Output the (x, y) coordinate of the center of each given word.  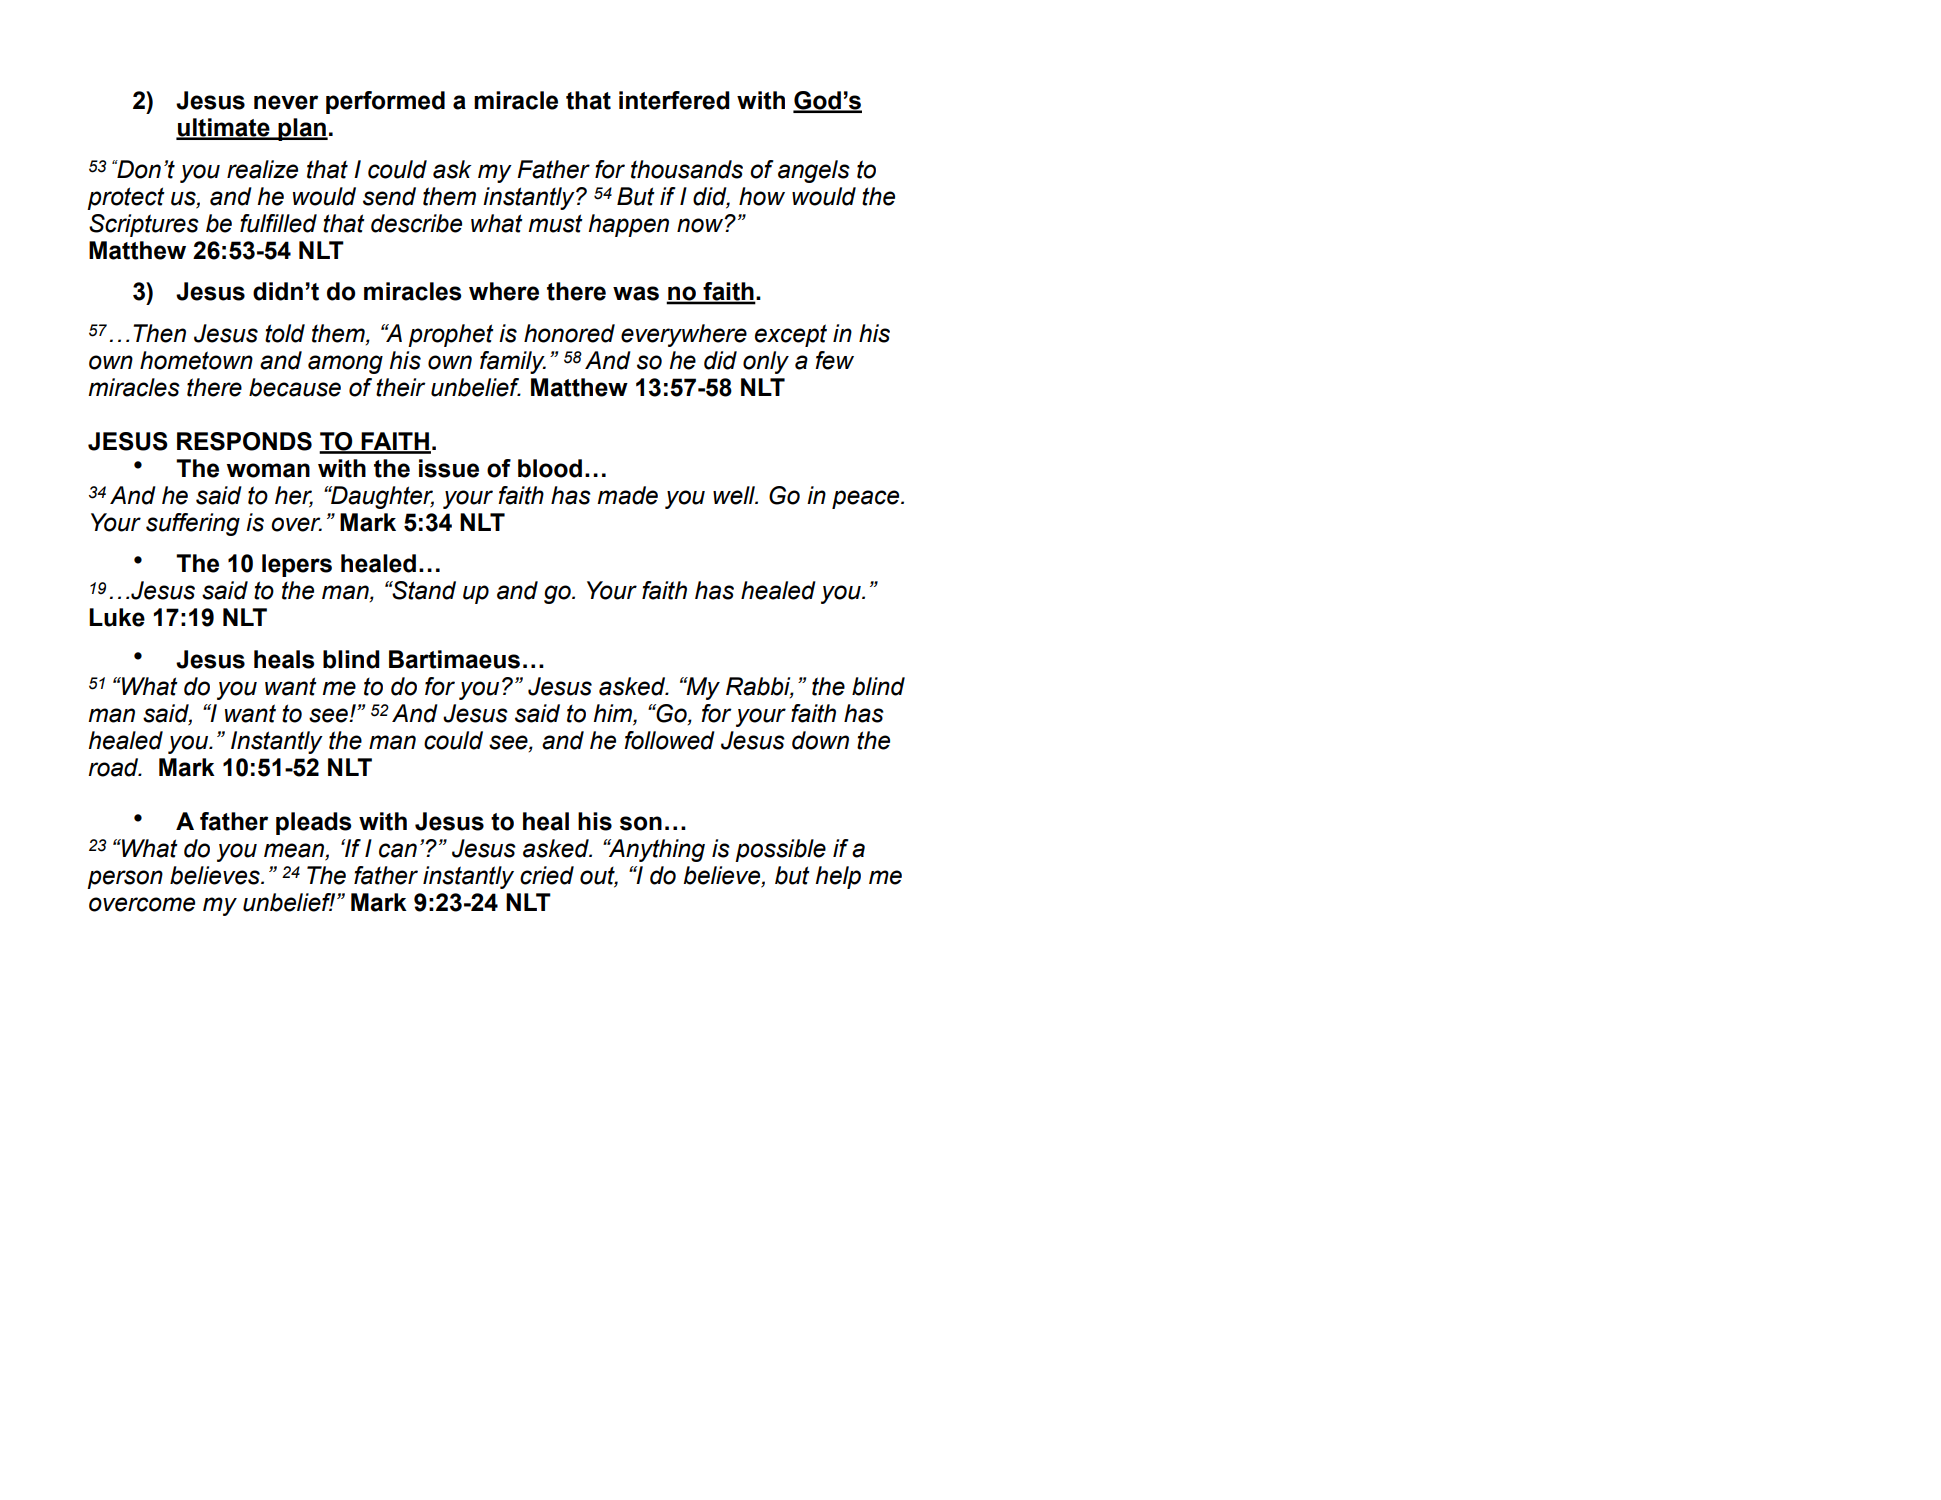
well (735, 495)
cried (547, 875)
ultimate (224, 128)
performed (385, 102)
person (125, 879)
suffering (193, 524)
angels (814, 171)
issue (449, 468)
